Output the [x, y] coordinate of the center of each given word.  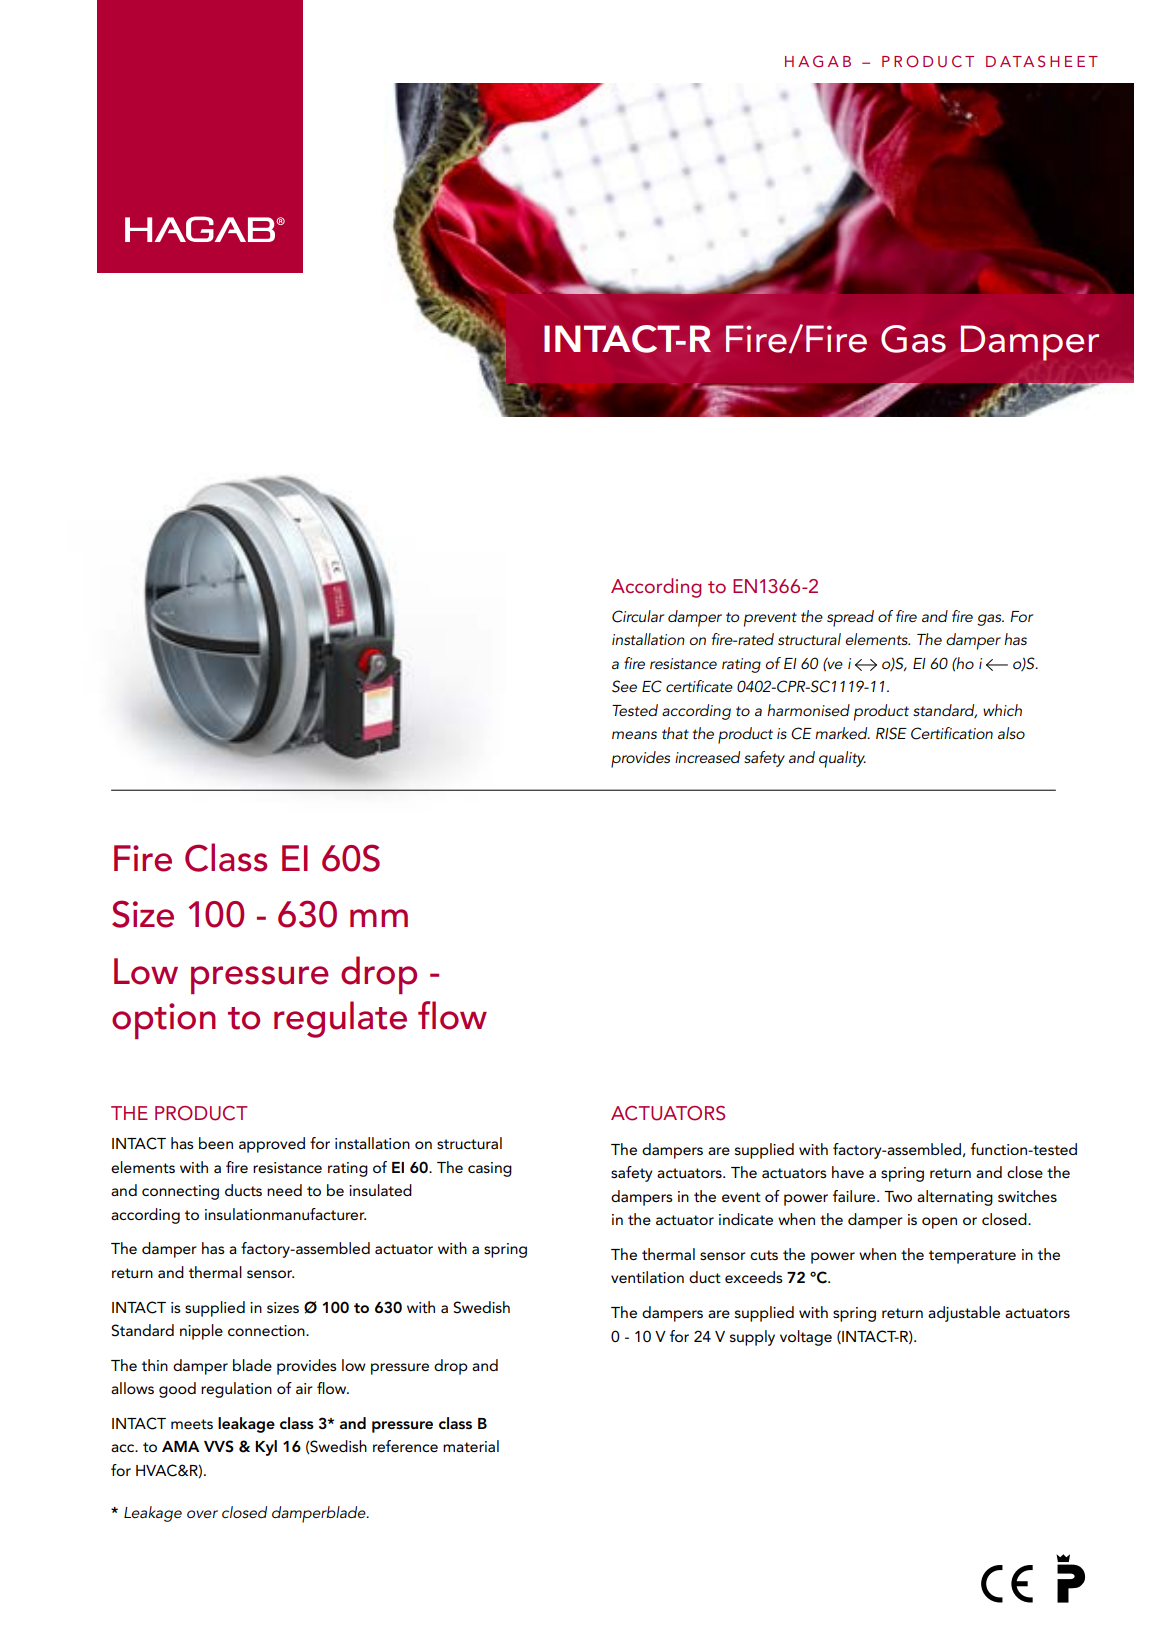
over [202, 1514]
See [624, 686]
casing [490, 1169]
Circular [638, 616]
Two [898, 1196]
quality [842, 759]
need [284, 1190]
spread [850, 618]
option [164, 1021]
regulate [340, 1019]
